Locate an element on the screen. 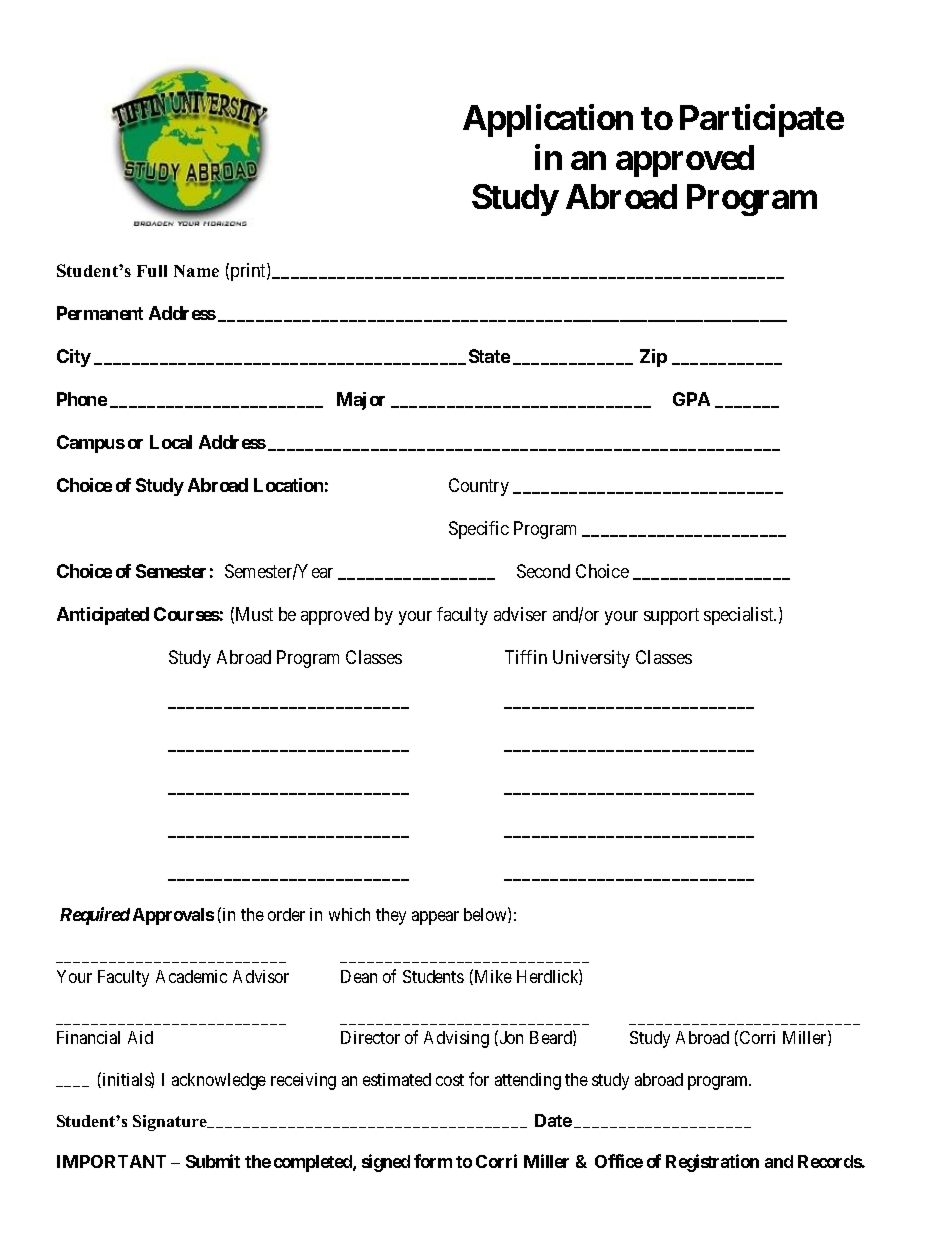  Courses is located at coordinates (187, 614).
